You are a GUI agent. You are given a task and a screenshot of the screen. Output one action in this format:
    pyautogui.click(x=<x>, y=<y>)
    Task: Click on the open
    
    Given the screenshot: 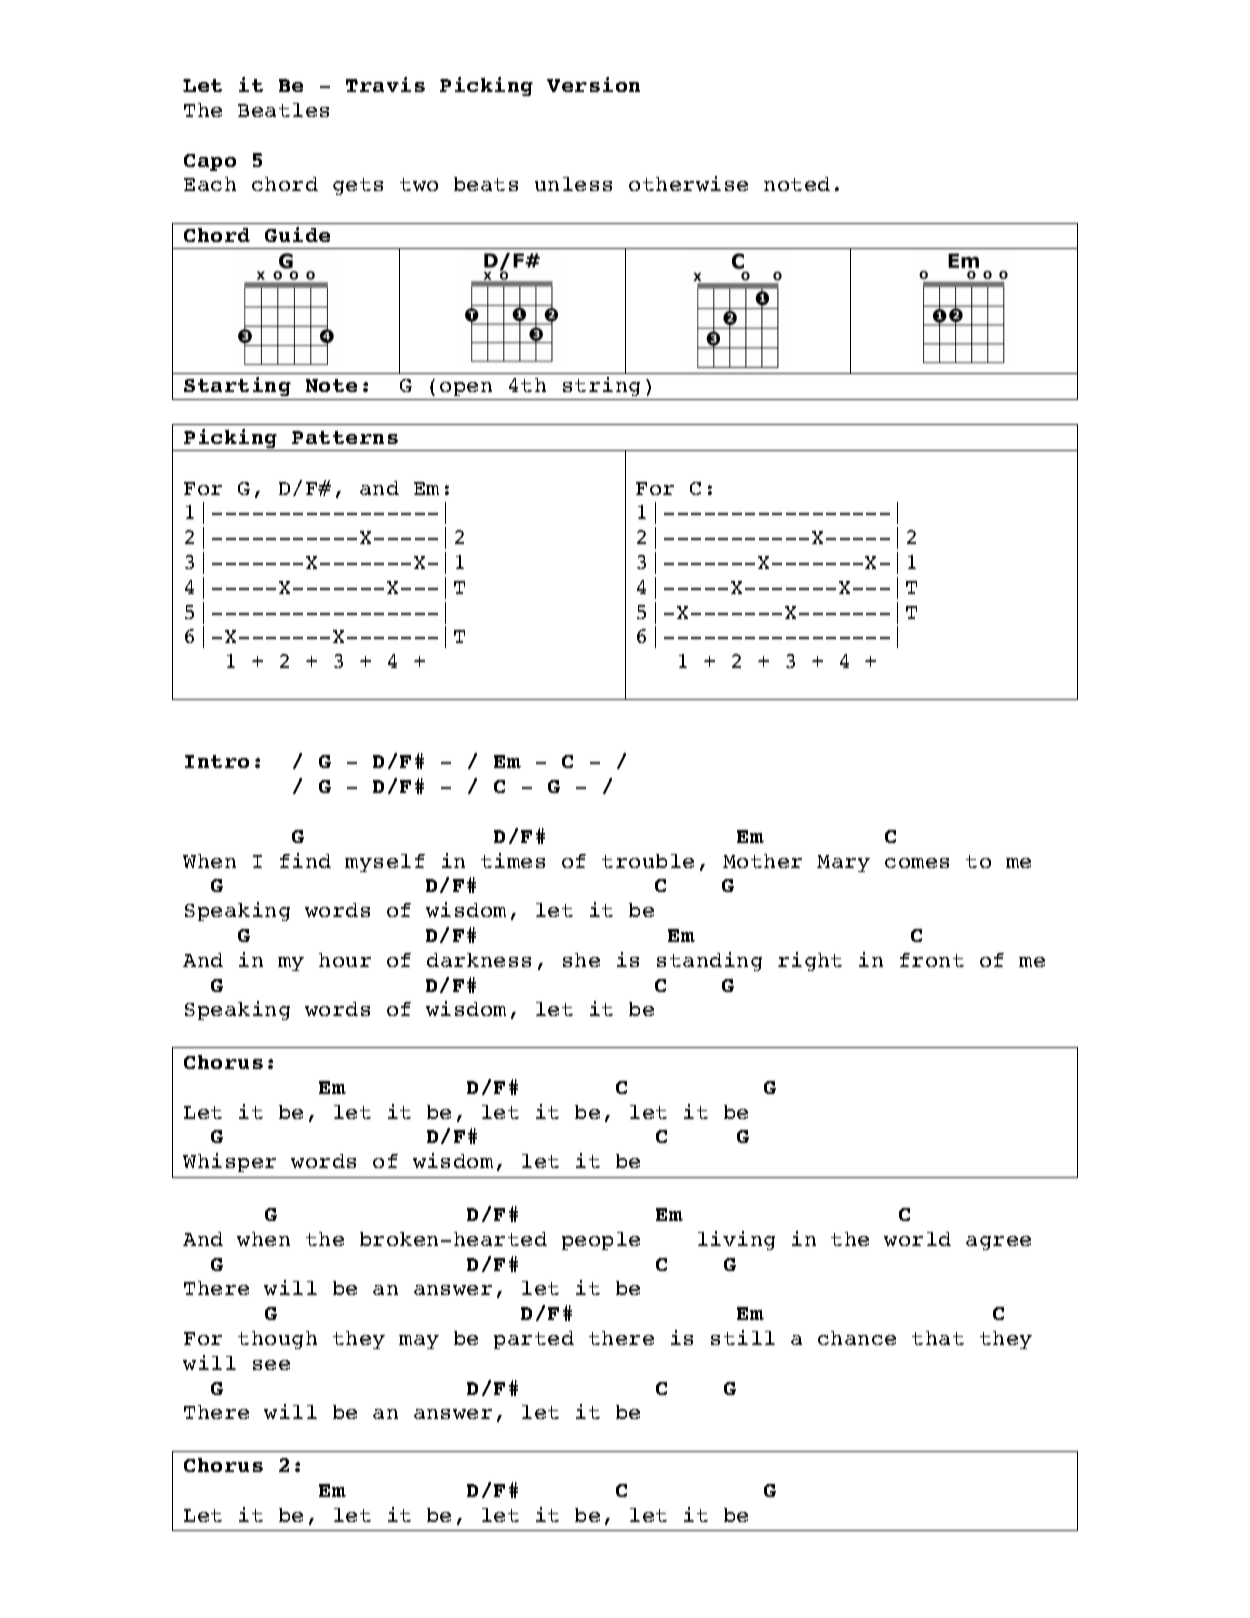 What is the action you would take?
    pyautogui.click(x=466, y=389)
